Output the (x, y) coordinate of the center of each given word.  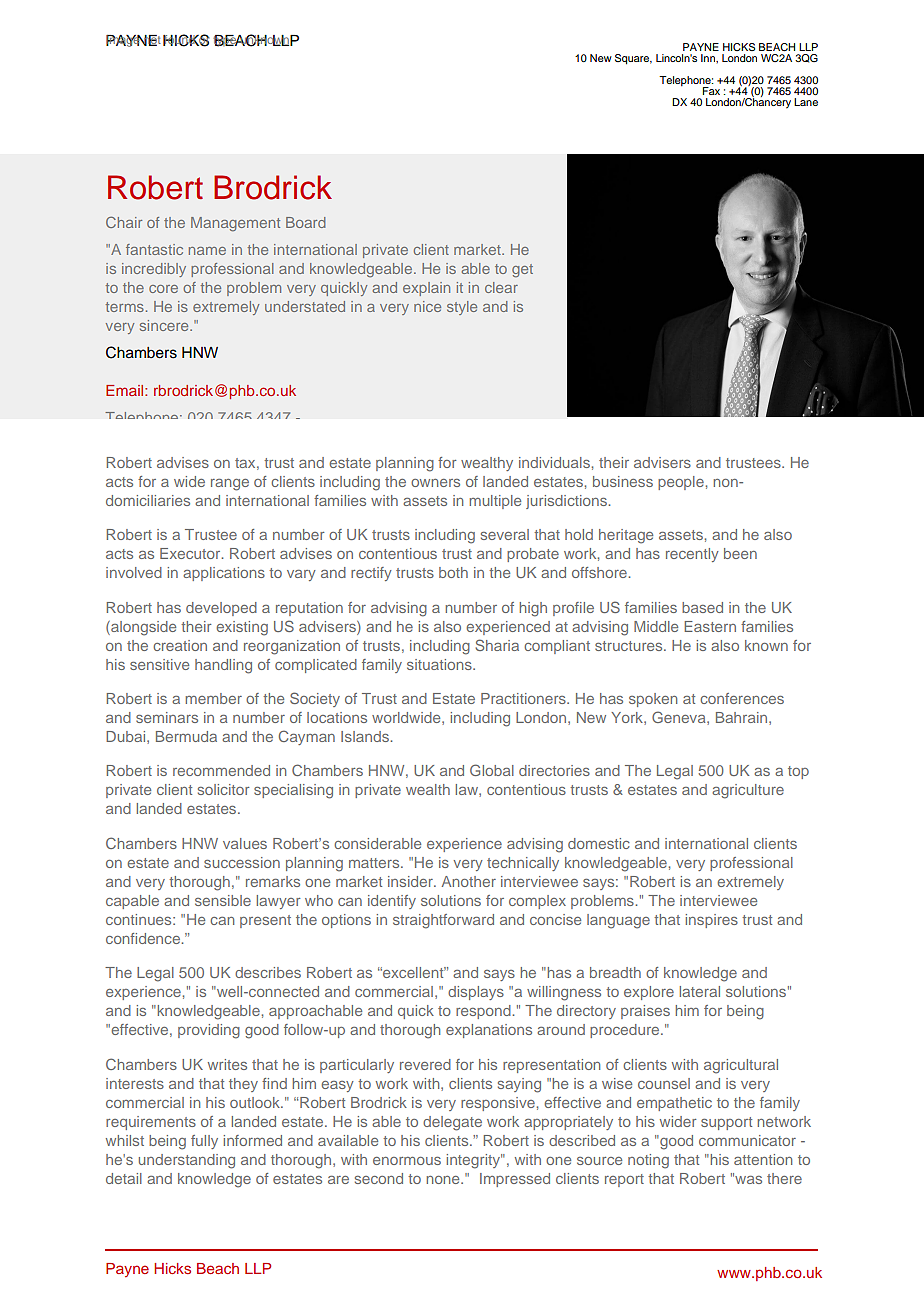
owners (435, 483)
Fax (711, 91)
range (230, 485)
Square (633, 59)
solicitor (224, 789)
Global (492, 770)
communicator (747, 1140)
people (681, 483)
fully (204, 1142)
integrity (475, 1161)
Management (235, 224)
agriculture (748, 791)
